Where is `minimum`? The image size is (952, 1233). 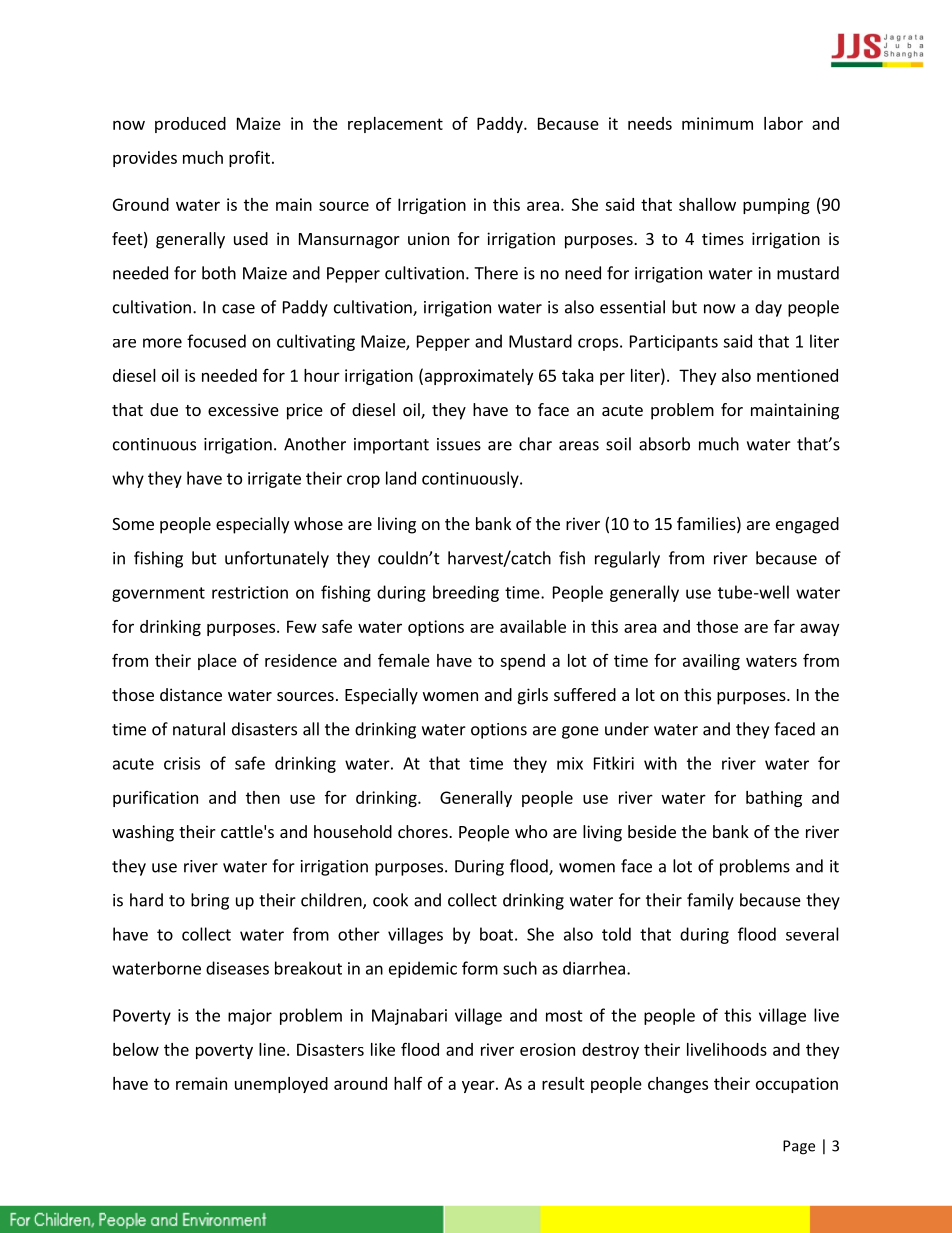 minimum is located at coordinates (717, 123).
